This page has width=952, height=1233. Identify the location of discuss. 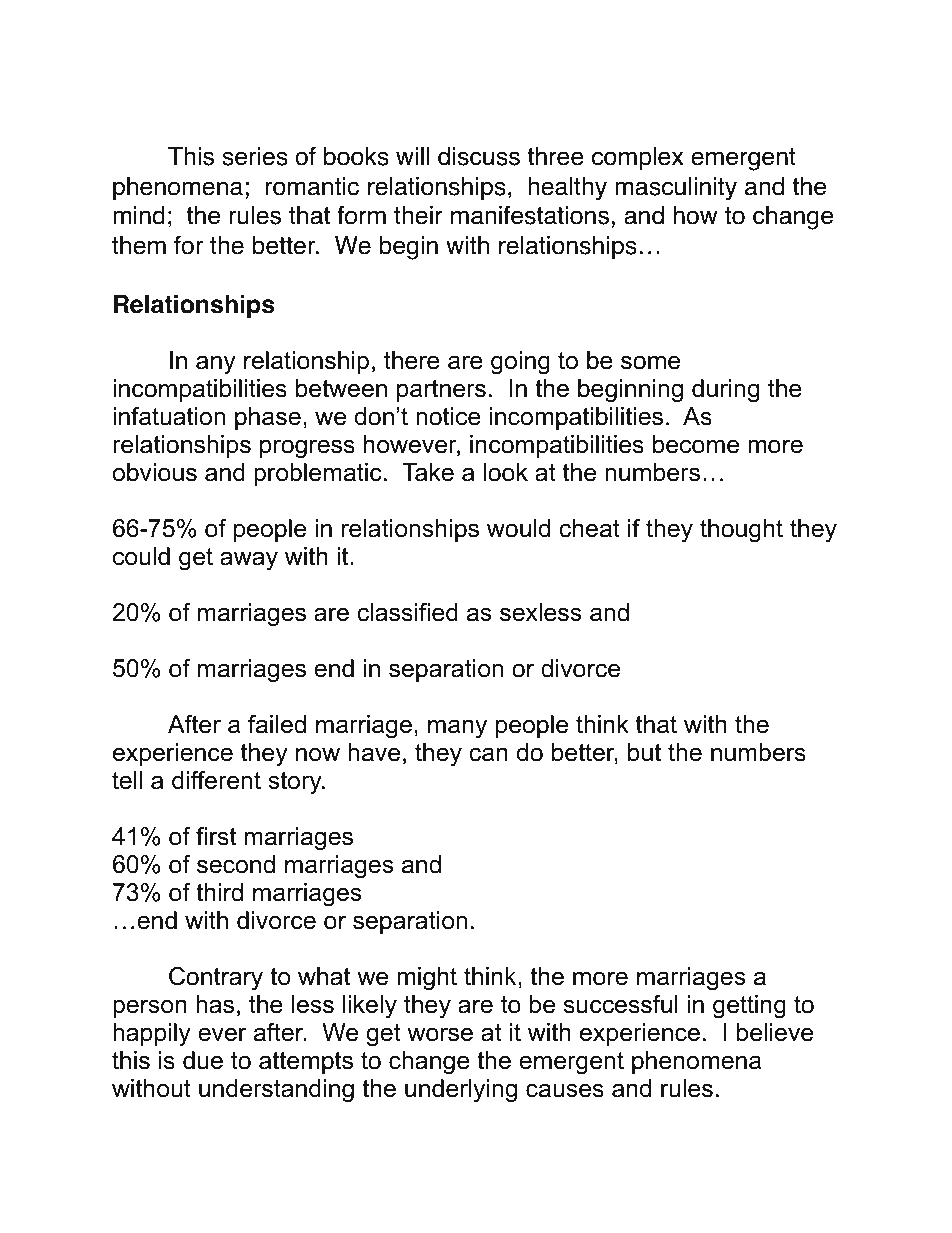
(479, 156).
